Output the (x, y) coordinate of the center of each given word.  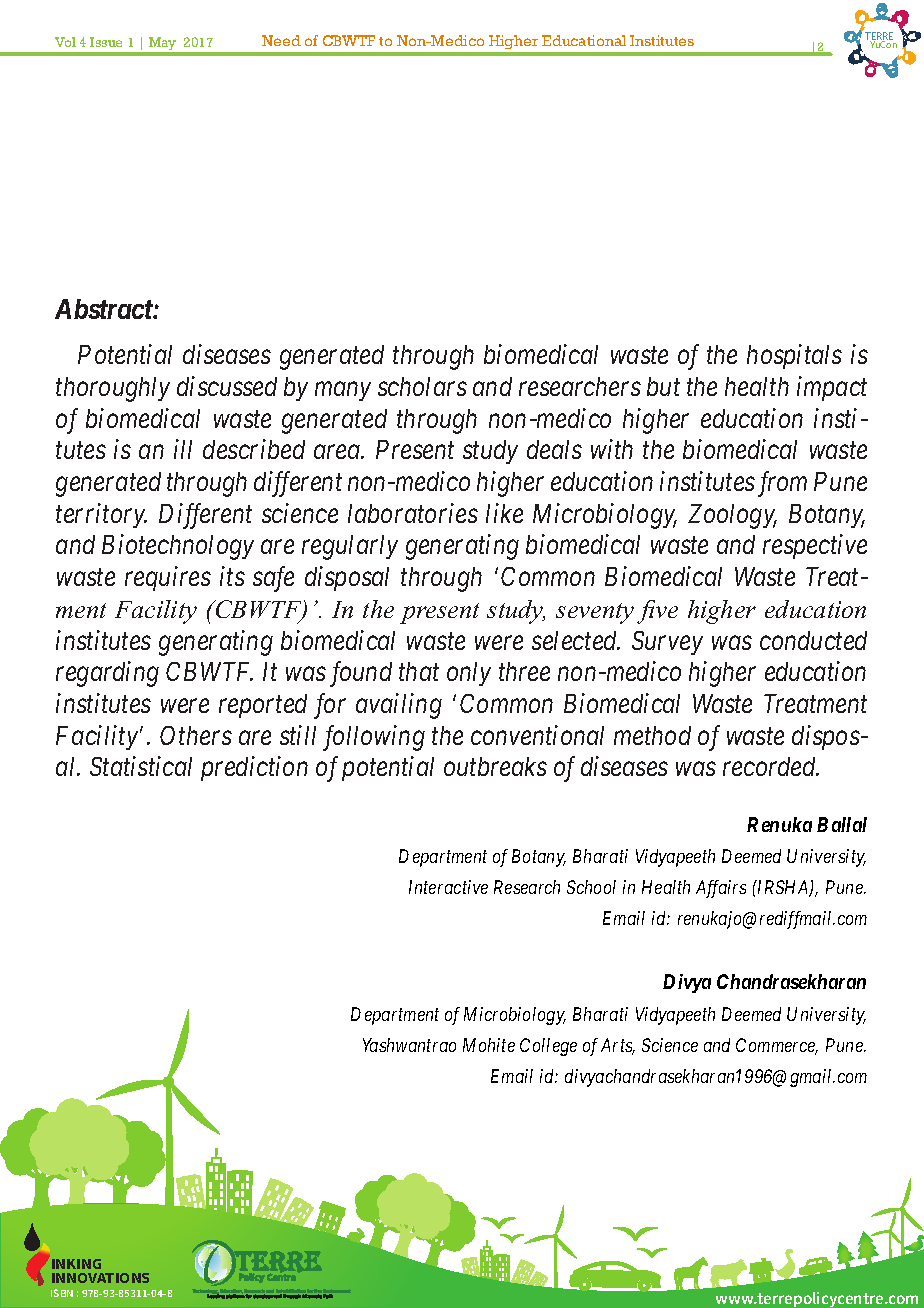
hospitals (794, 356)
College (548, 1047)
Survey (667, 643)
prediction (254, 768)
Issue (106, 42)
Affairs (721, 889)
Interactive (448, 887)
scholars (422, 386)
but (663, 386)
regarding (107, 674)
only (469, 674)
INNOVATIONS (100, 1278)
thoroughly (113, 389)
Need (281, 40)
